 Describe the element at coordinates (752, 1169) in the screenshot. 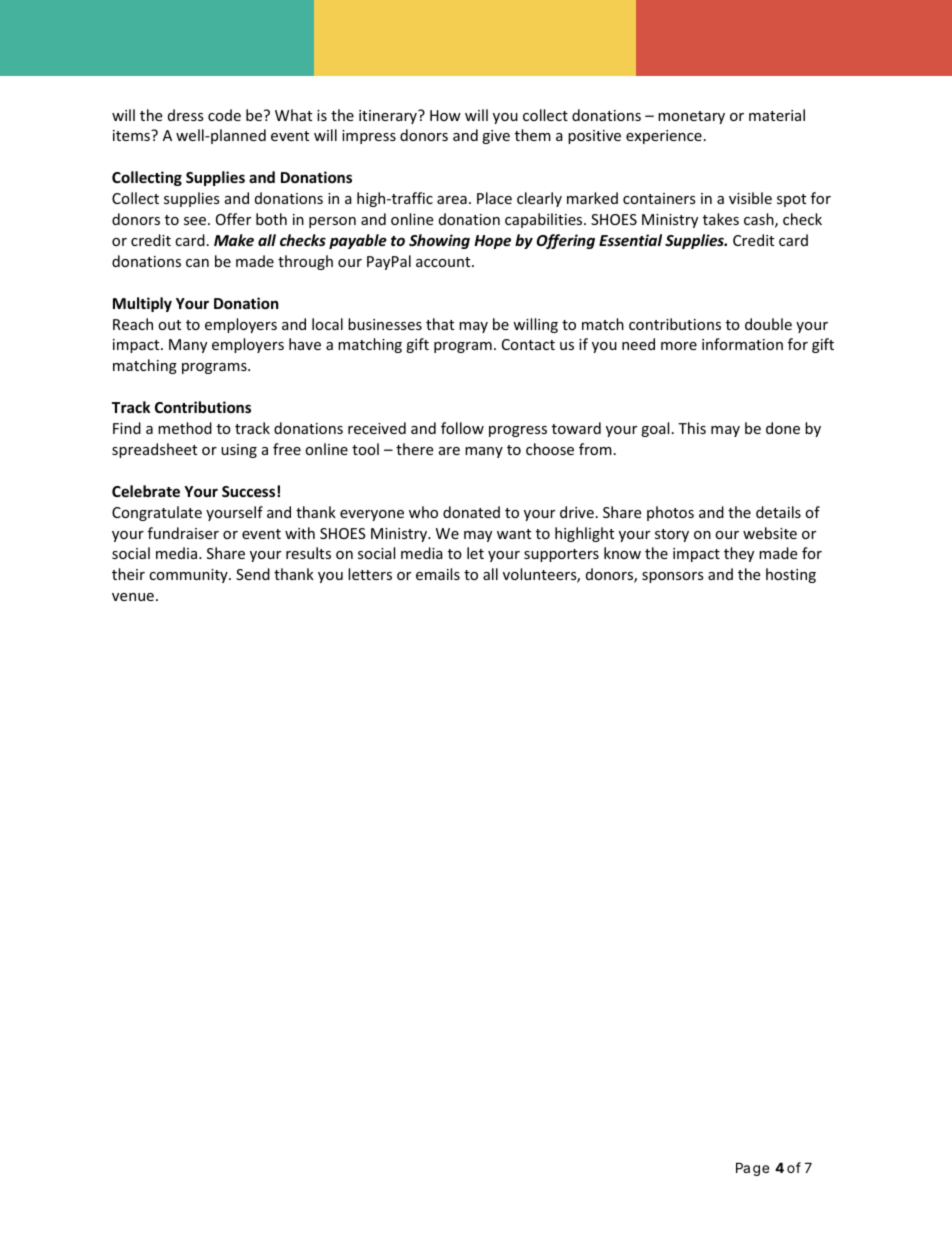

I see `Page` at that location.
